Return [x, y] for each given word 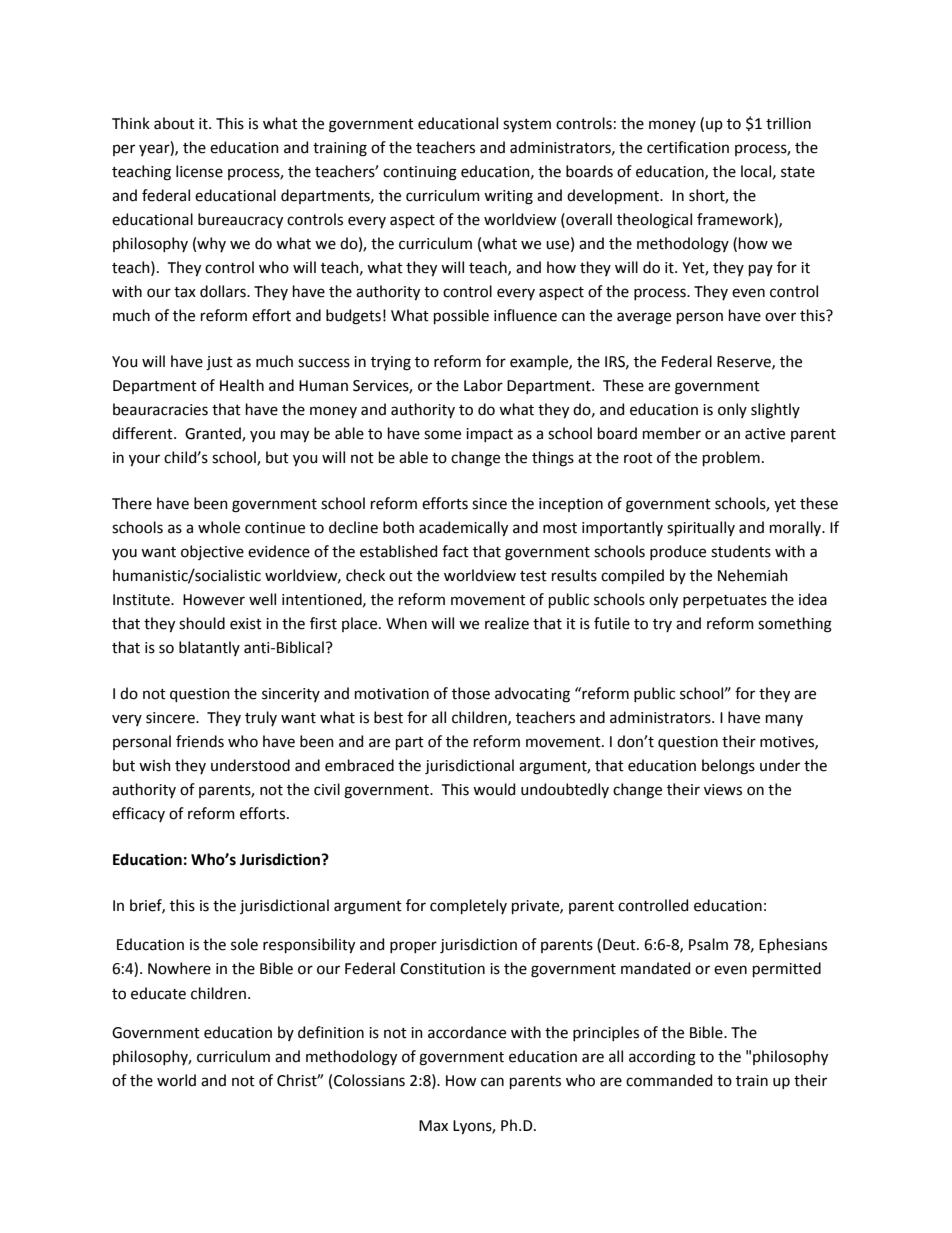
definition [331, 1032]
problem [731, 458]
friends [200, 741]
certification [688, 147]
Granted [214, 434]
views [723, 790]
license [199, 171]
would [494, 789]
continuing [420, 173]
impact [489, 435]
